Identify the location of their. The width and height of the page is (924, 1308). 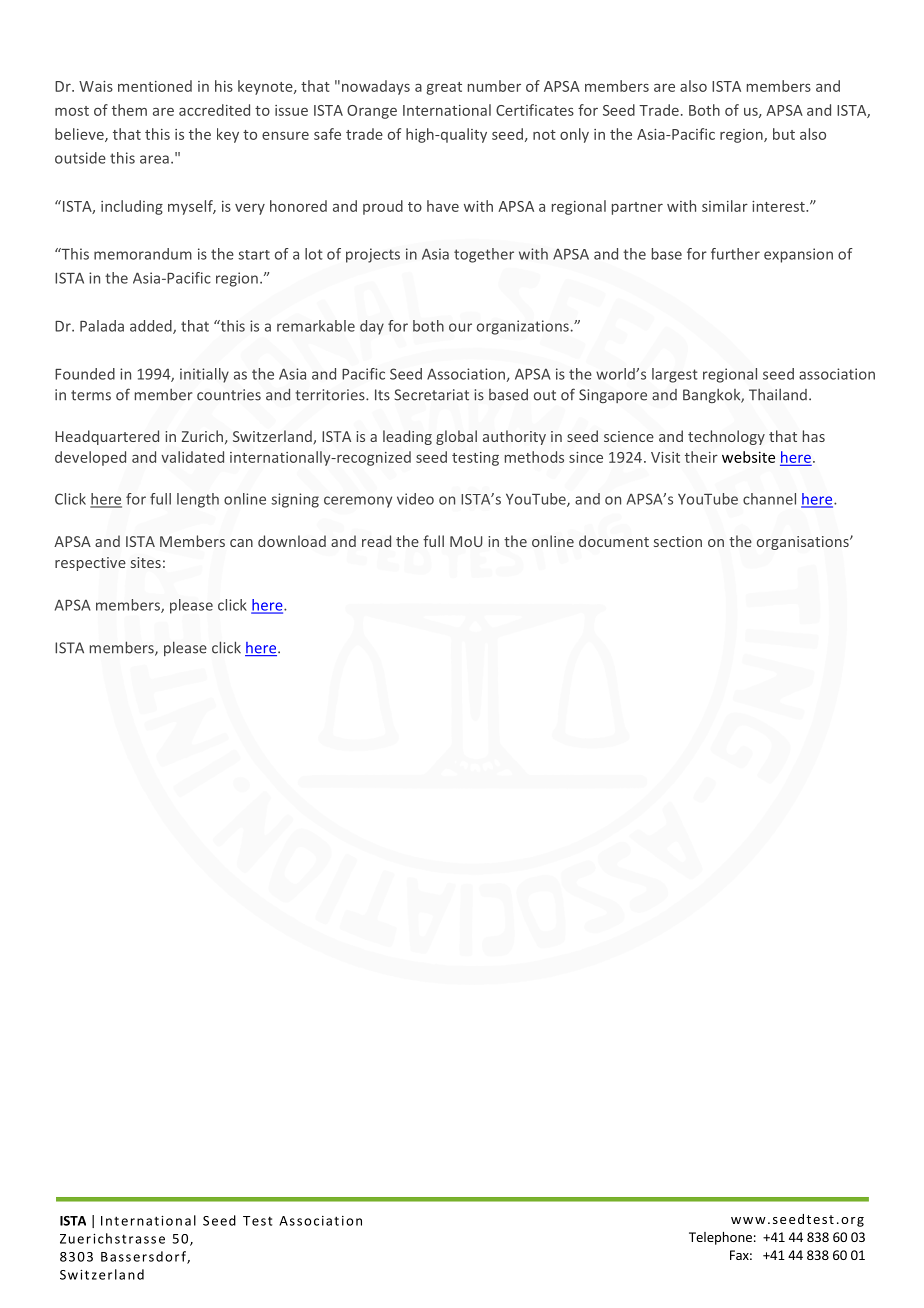
(701, 457).
